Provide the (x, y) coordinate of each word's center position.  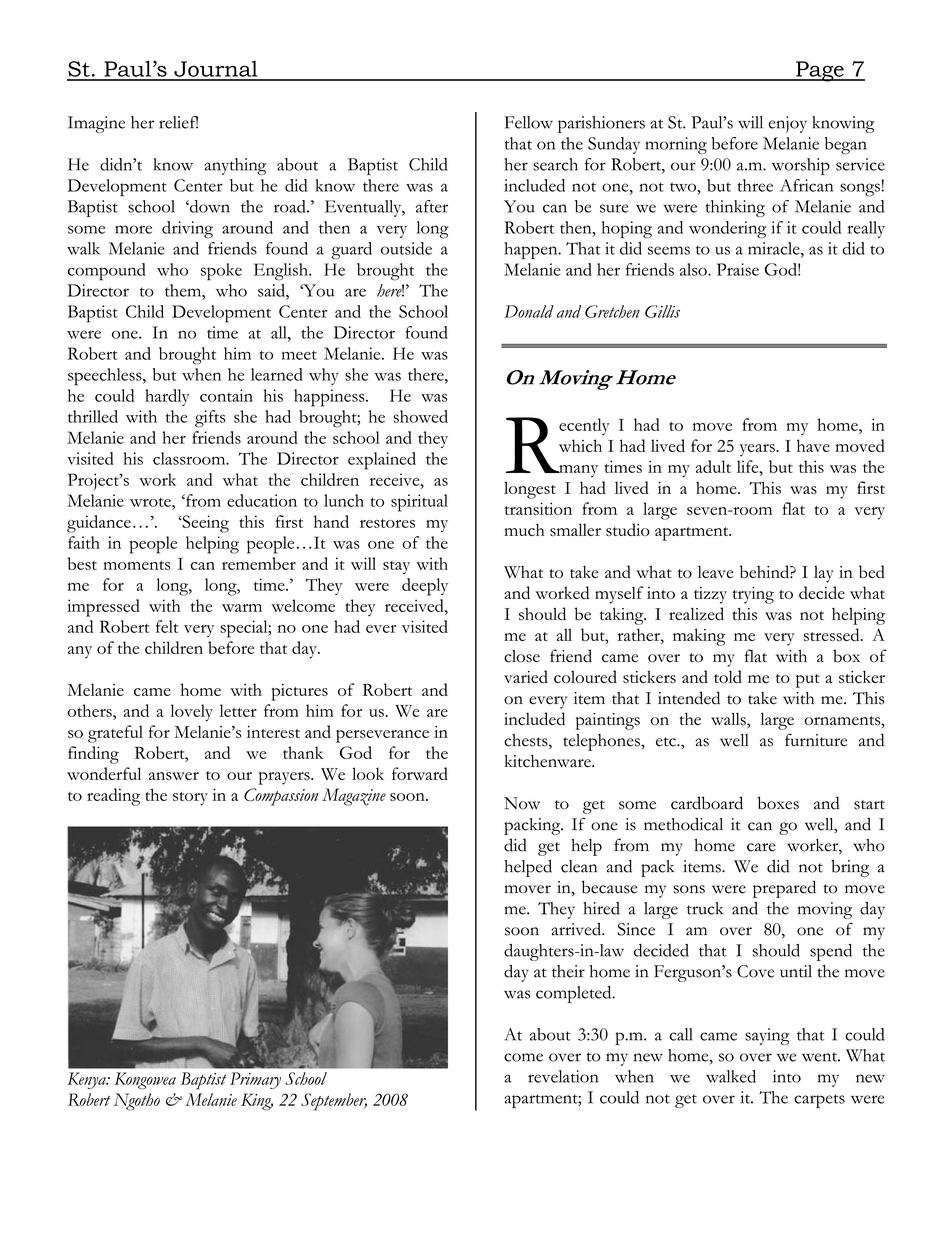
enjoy (787, 124)
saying (767, 1036)
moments (136, 565)
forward (420, 773)
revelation (563, 1076)
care (761, 847)
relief (178, 122)
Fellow (529, 122)
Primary (255, 1080)
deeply (425, 587)
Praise (738, 269)
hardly (167, 397)
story (190, 799)
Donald (529, 311)
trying (753, 595)
